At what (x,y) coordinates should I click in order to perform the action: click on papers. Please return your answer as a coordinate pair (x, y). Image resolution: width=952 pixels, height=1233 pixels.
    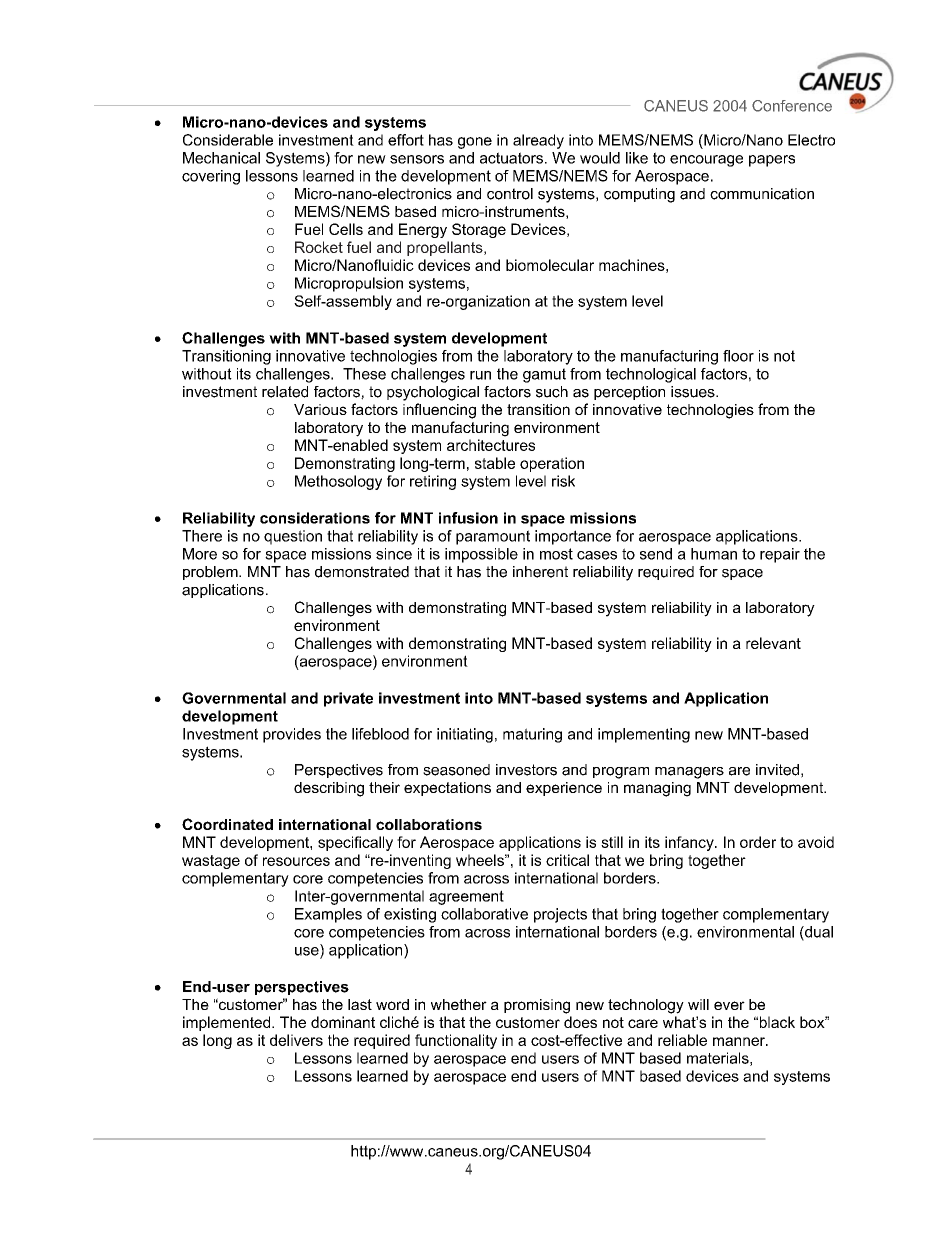
    Looking at the image, I should click on (772, 161).
